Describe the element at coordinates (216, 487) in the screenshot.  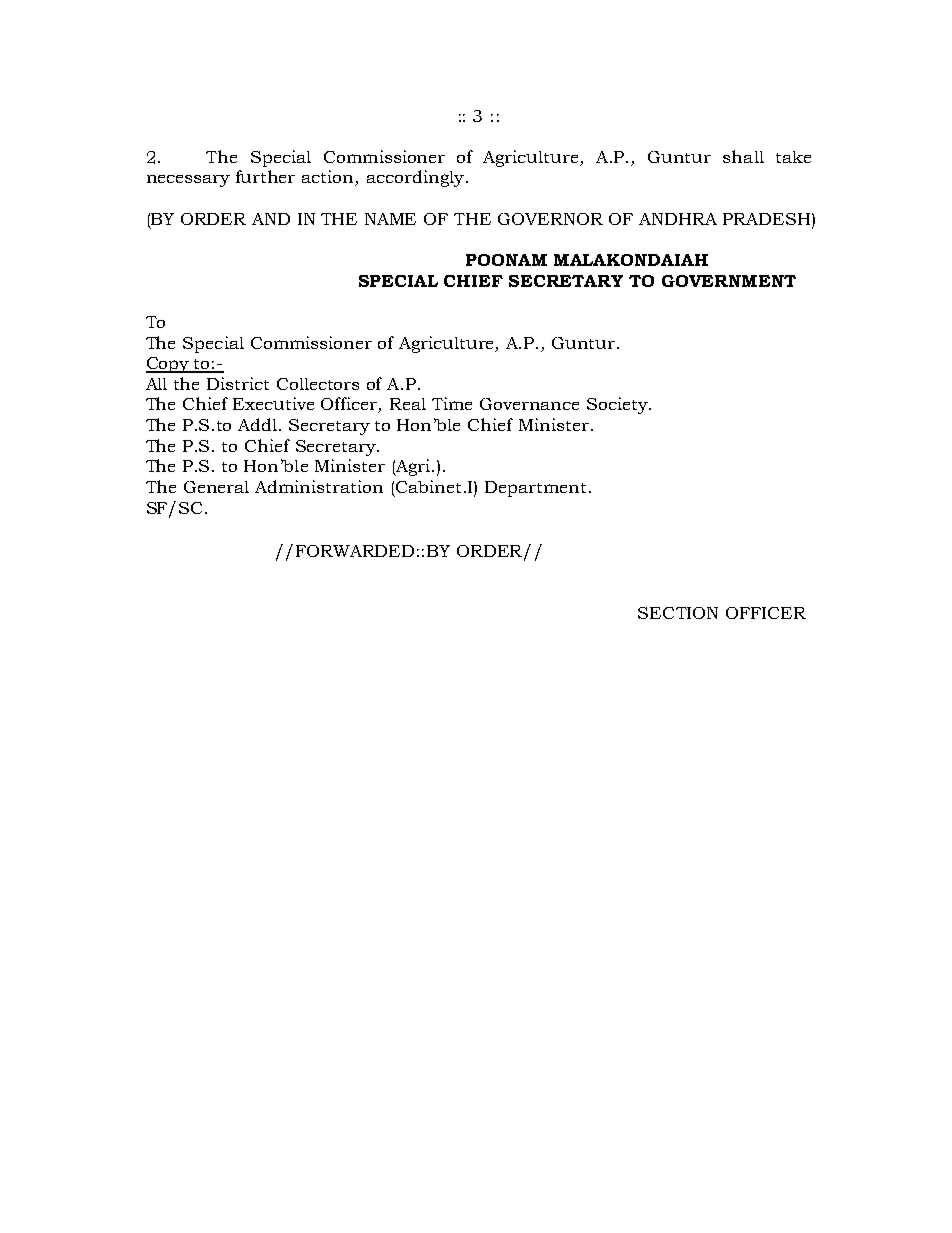
I see `General` at that location.
